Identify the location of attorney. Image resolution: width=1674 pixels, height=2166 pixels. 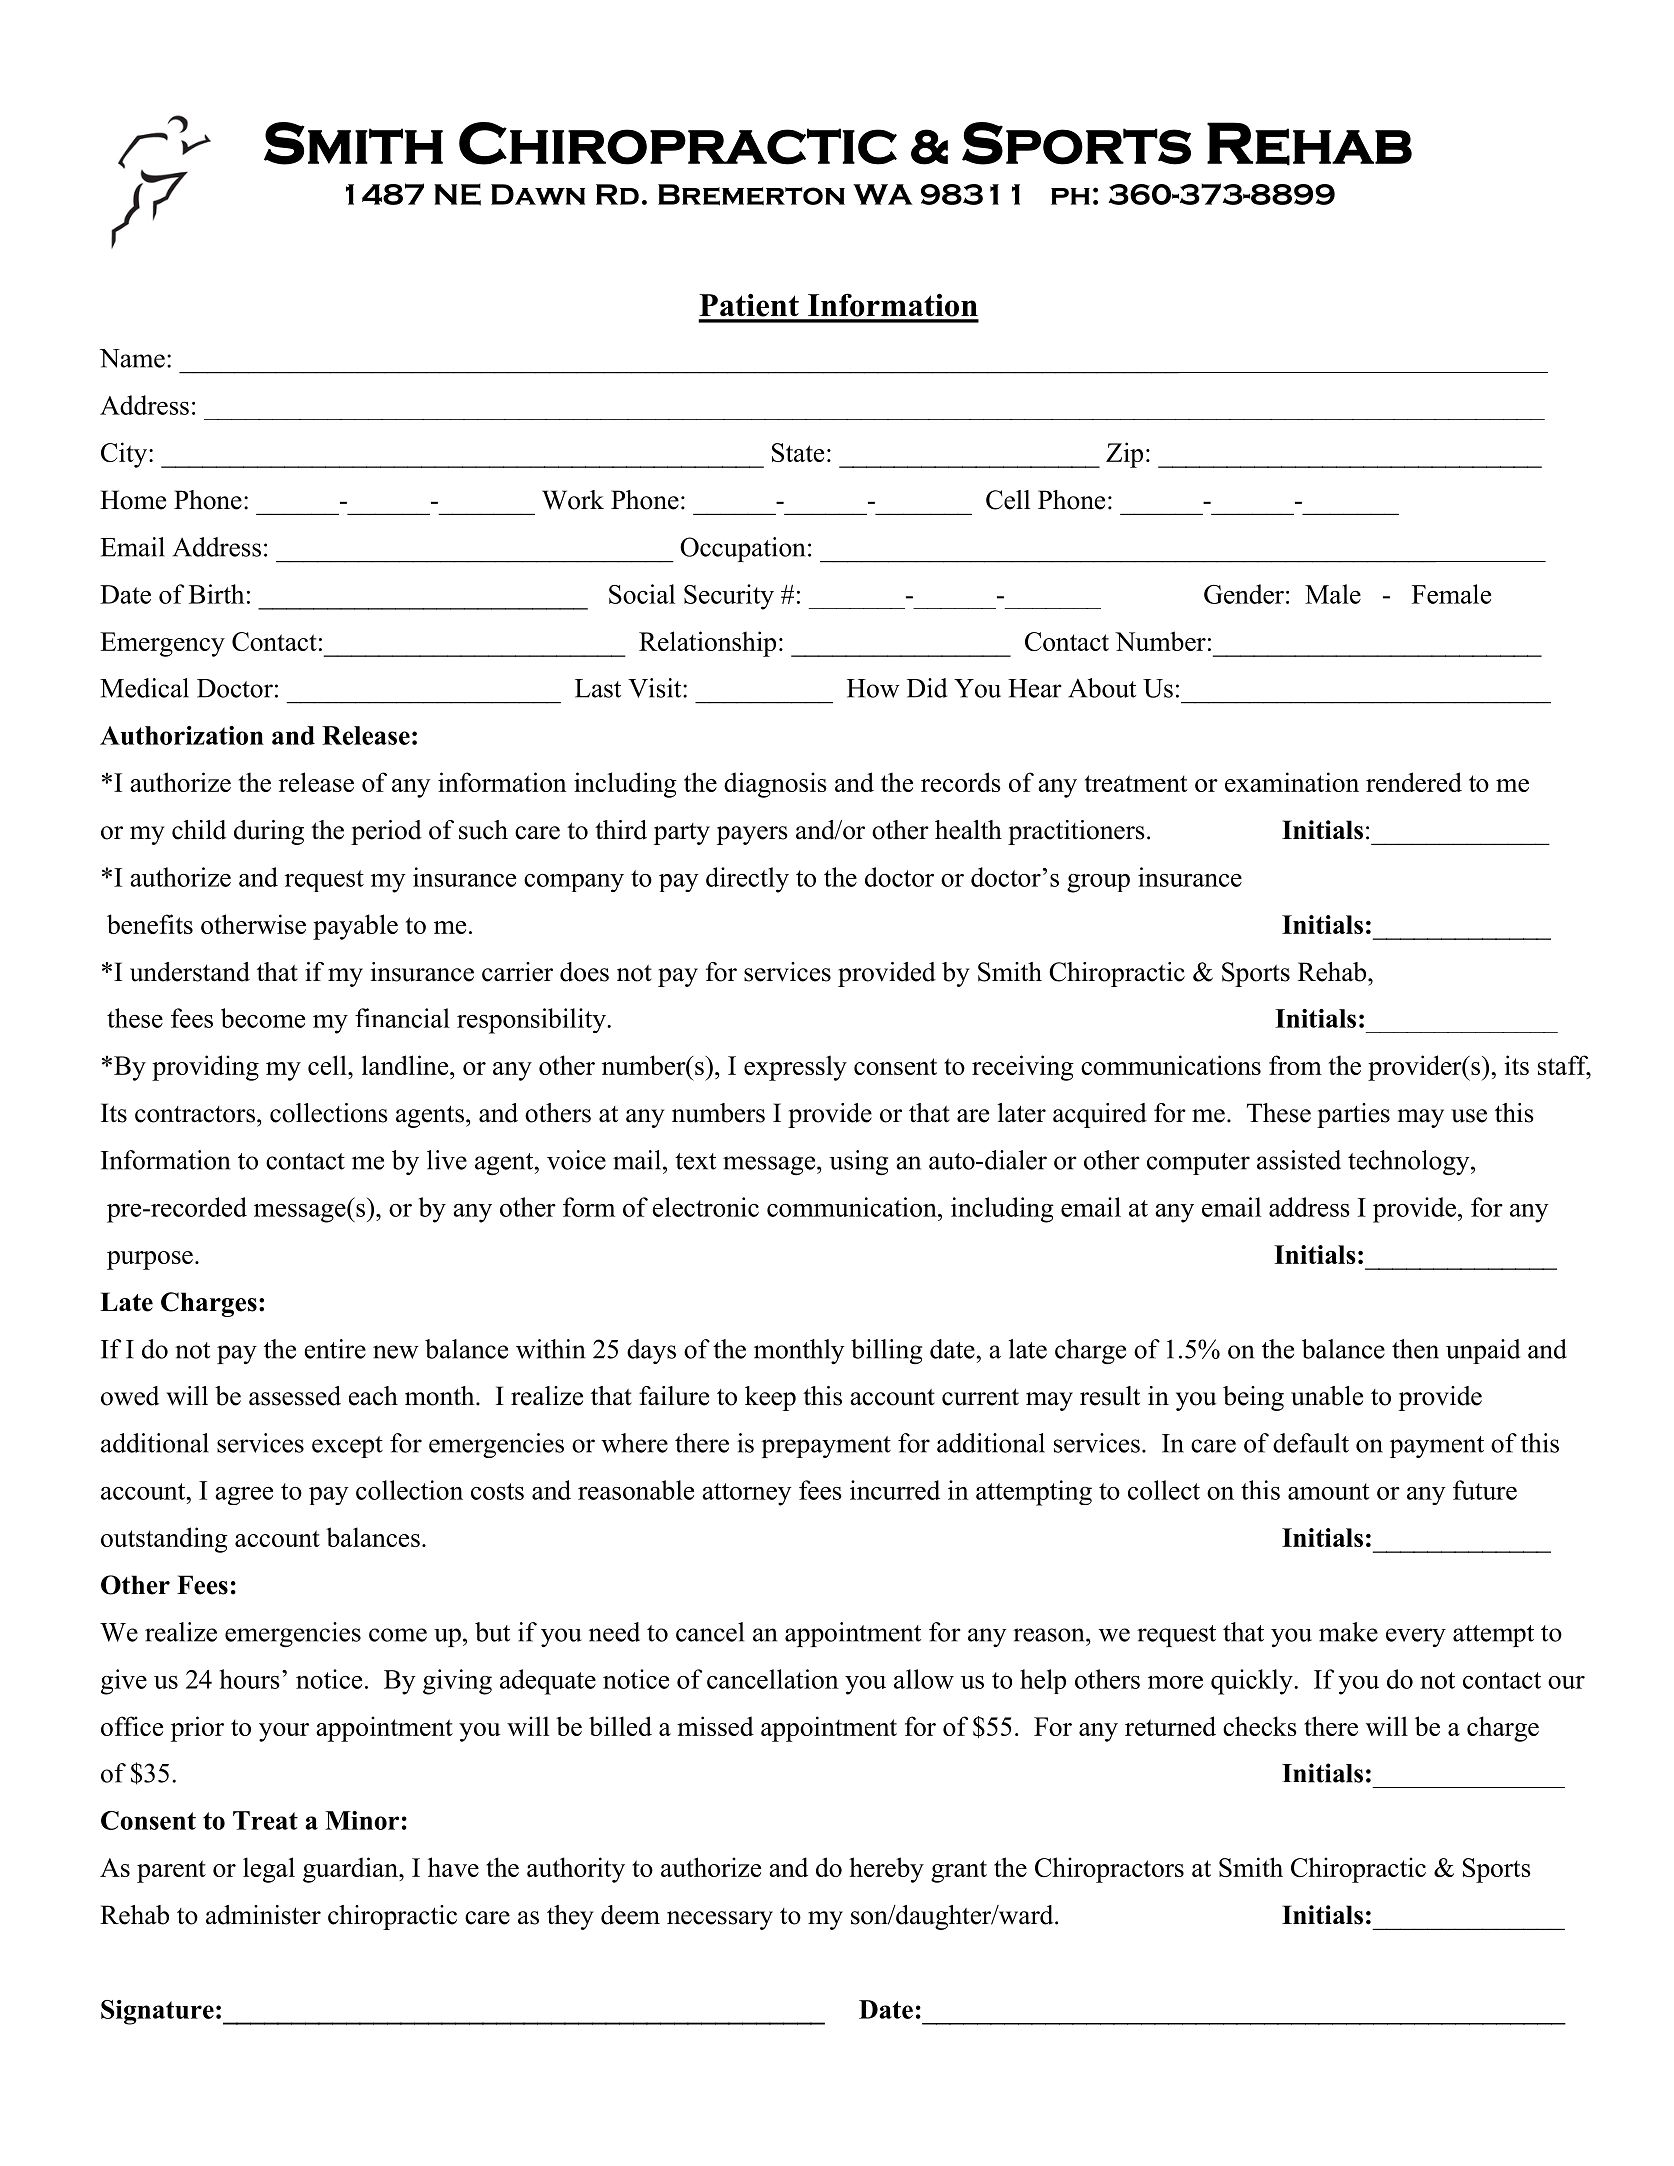
(747, 1494).
